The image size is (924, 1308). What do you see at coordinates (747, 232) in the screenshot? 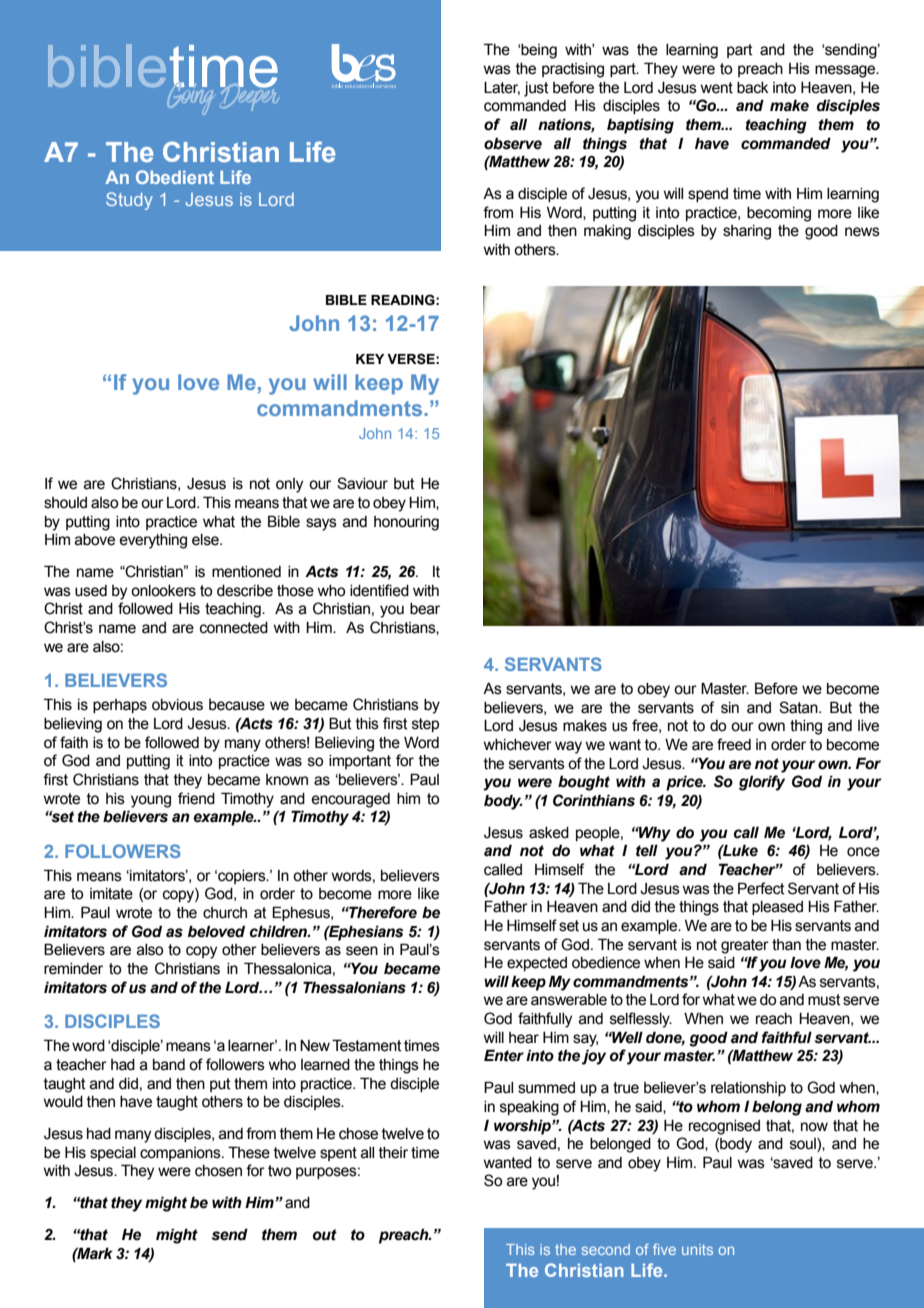
I see `sharing` at bounding box center [747, 232].
